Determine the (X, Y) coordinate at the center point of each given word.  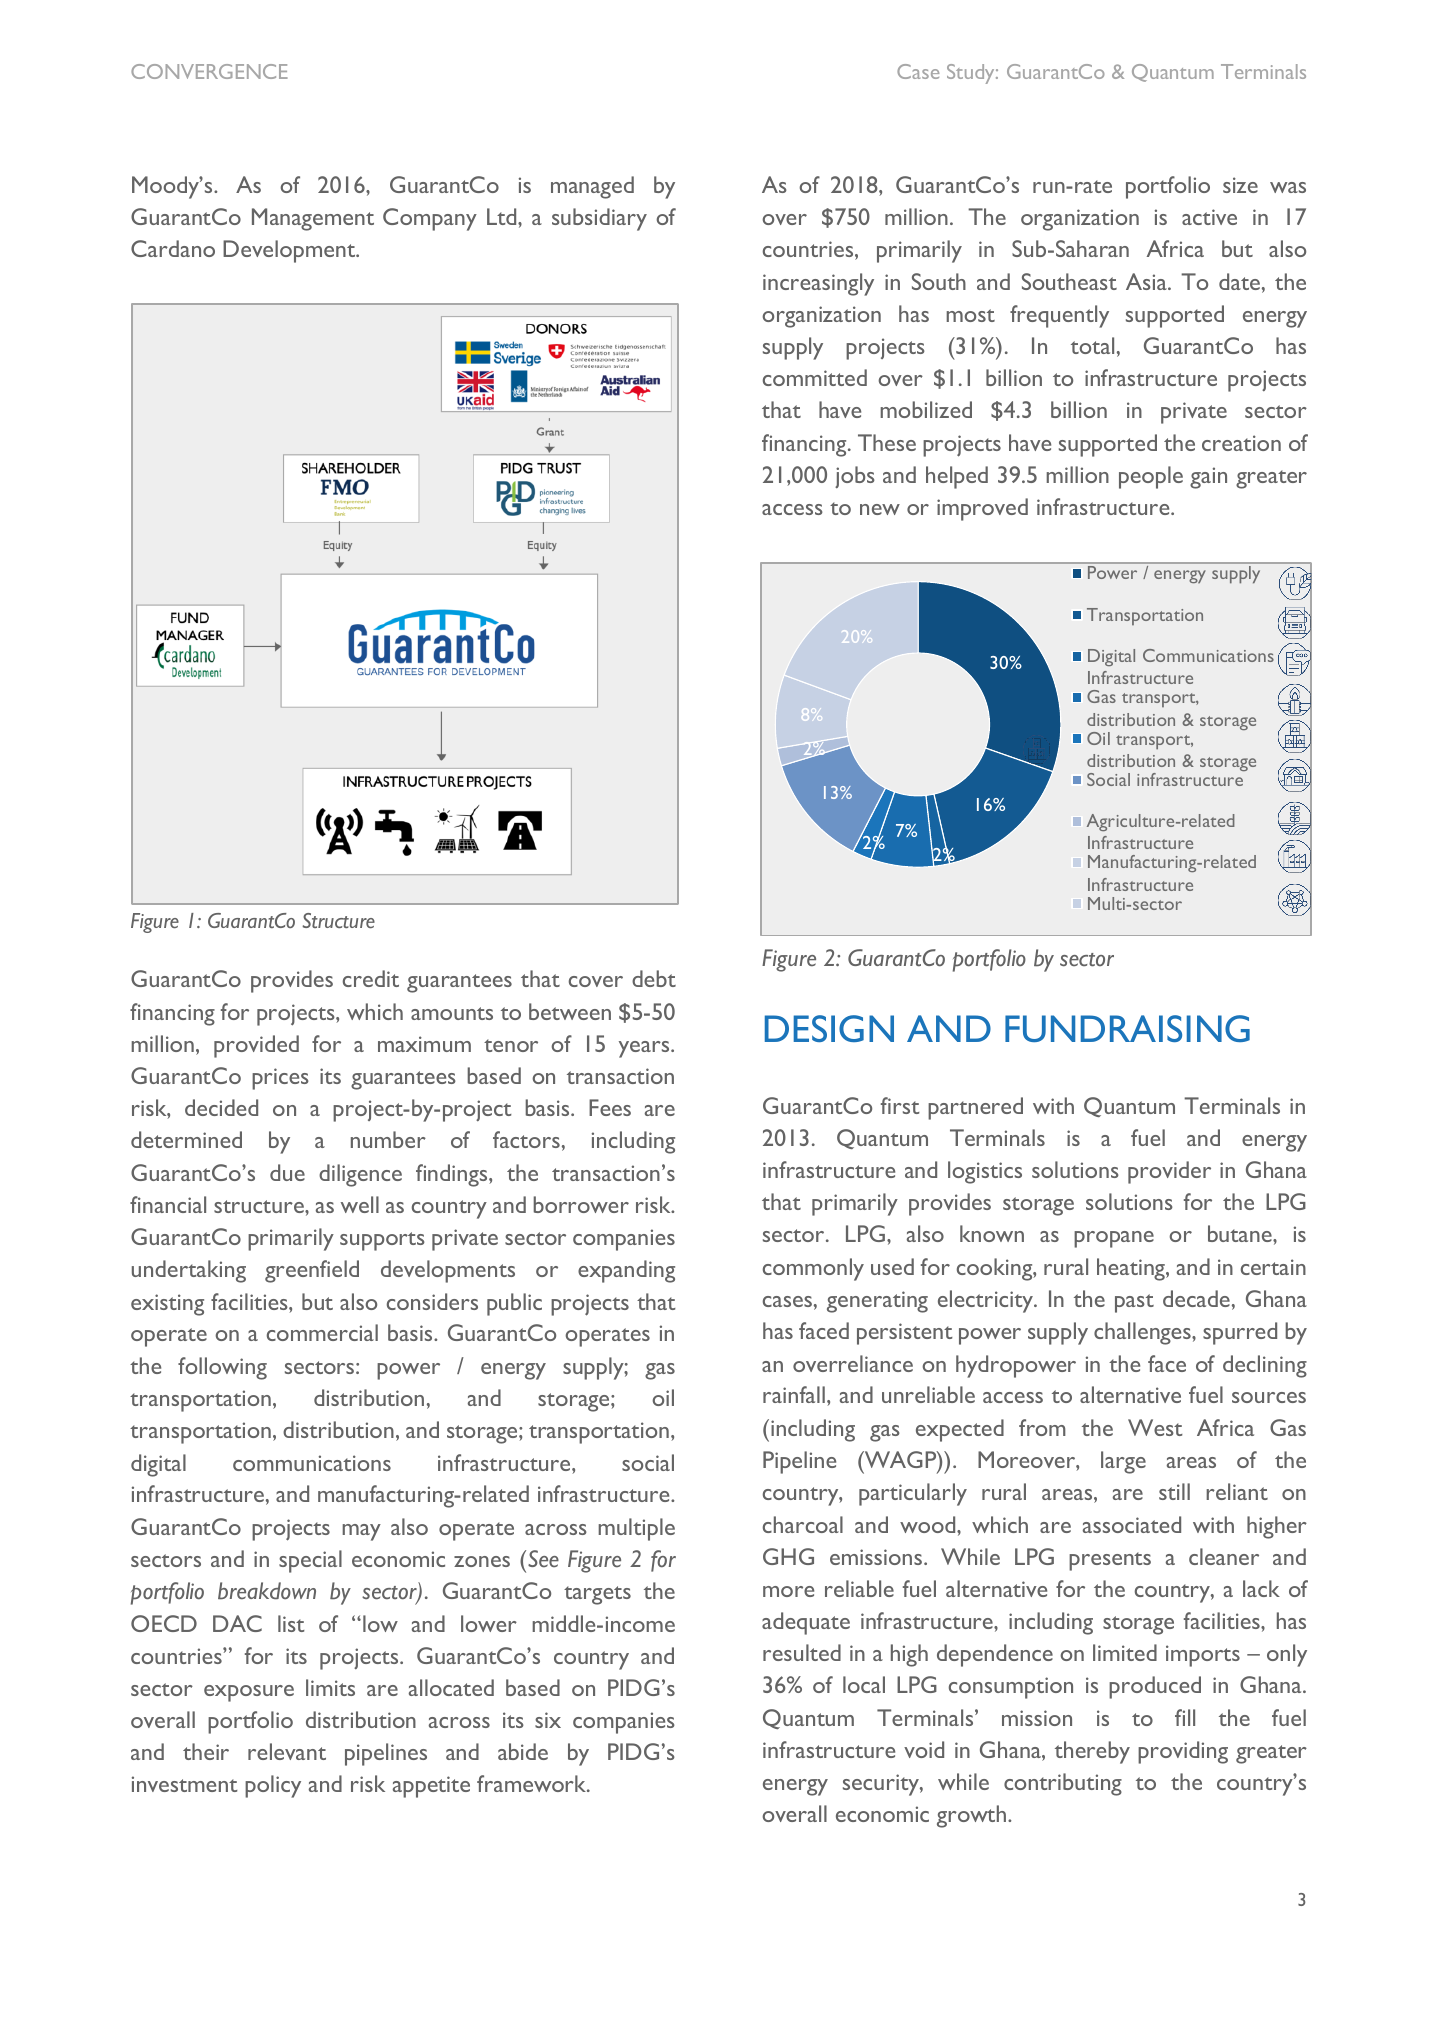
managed (592, 187)
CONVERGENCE (209, 71)
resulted (802, 1652)
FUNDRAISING (1127, 1028)
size (1240, 185)
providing (1183, 1752)
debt (654, 978)
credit (371, 978)
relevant (287, 1751)
